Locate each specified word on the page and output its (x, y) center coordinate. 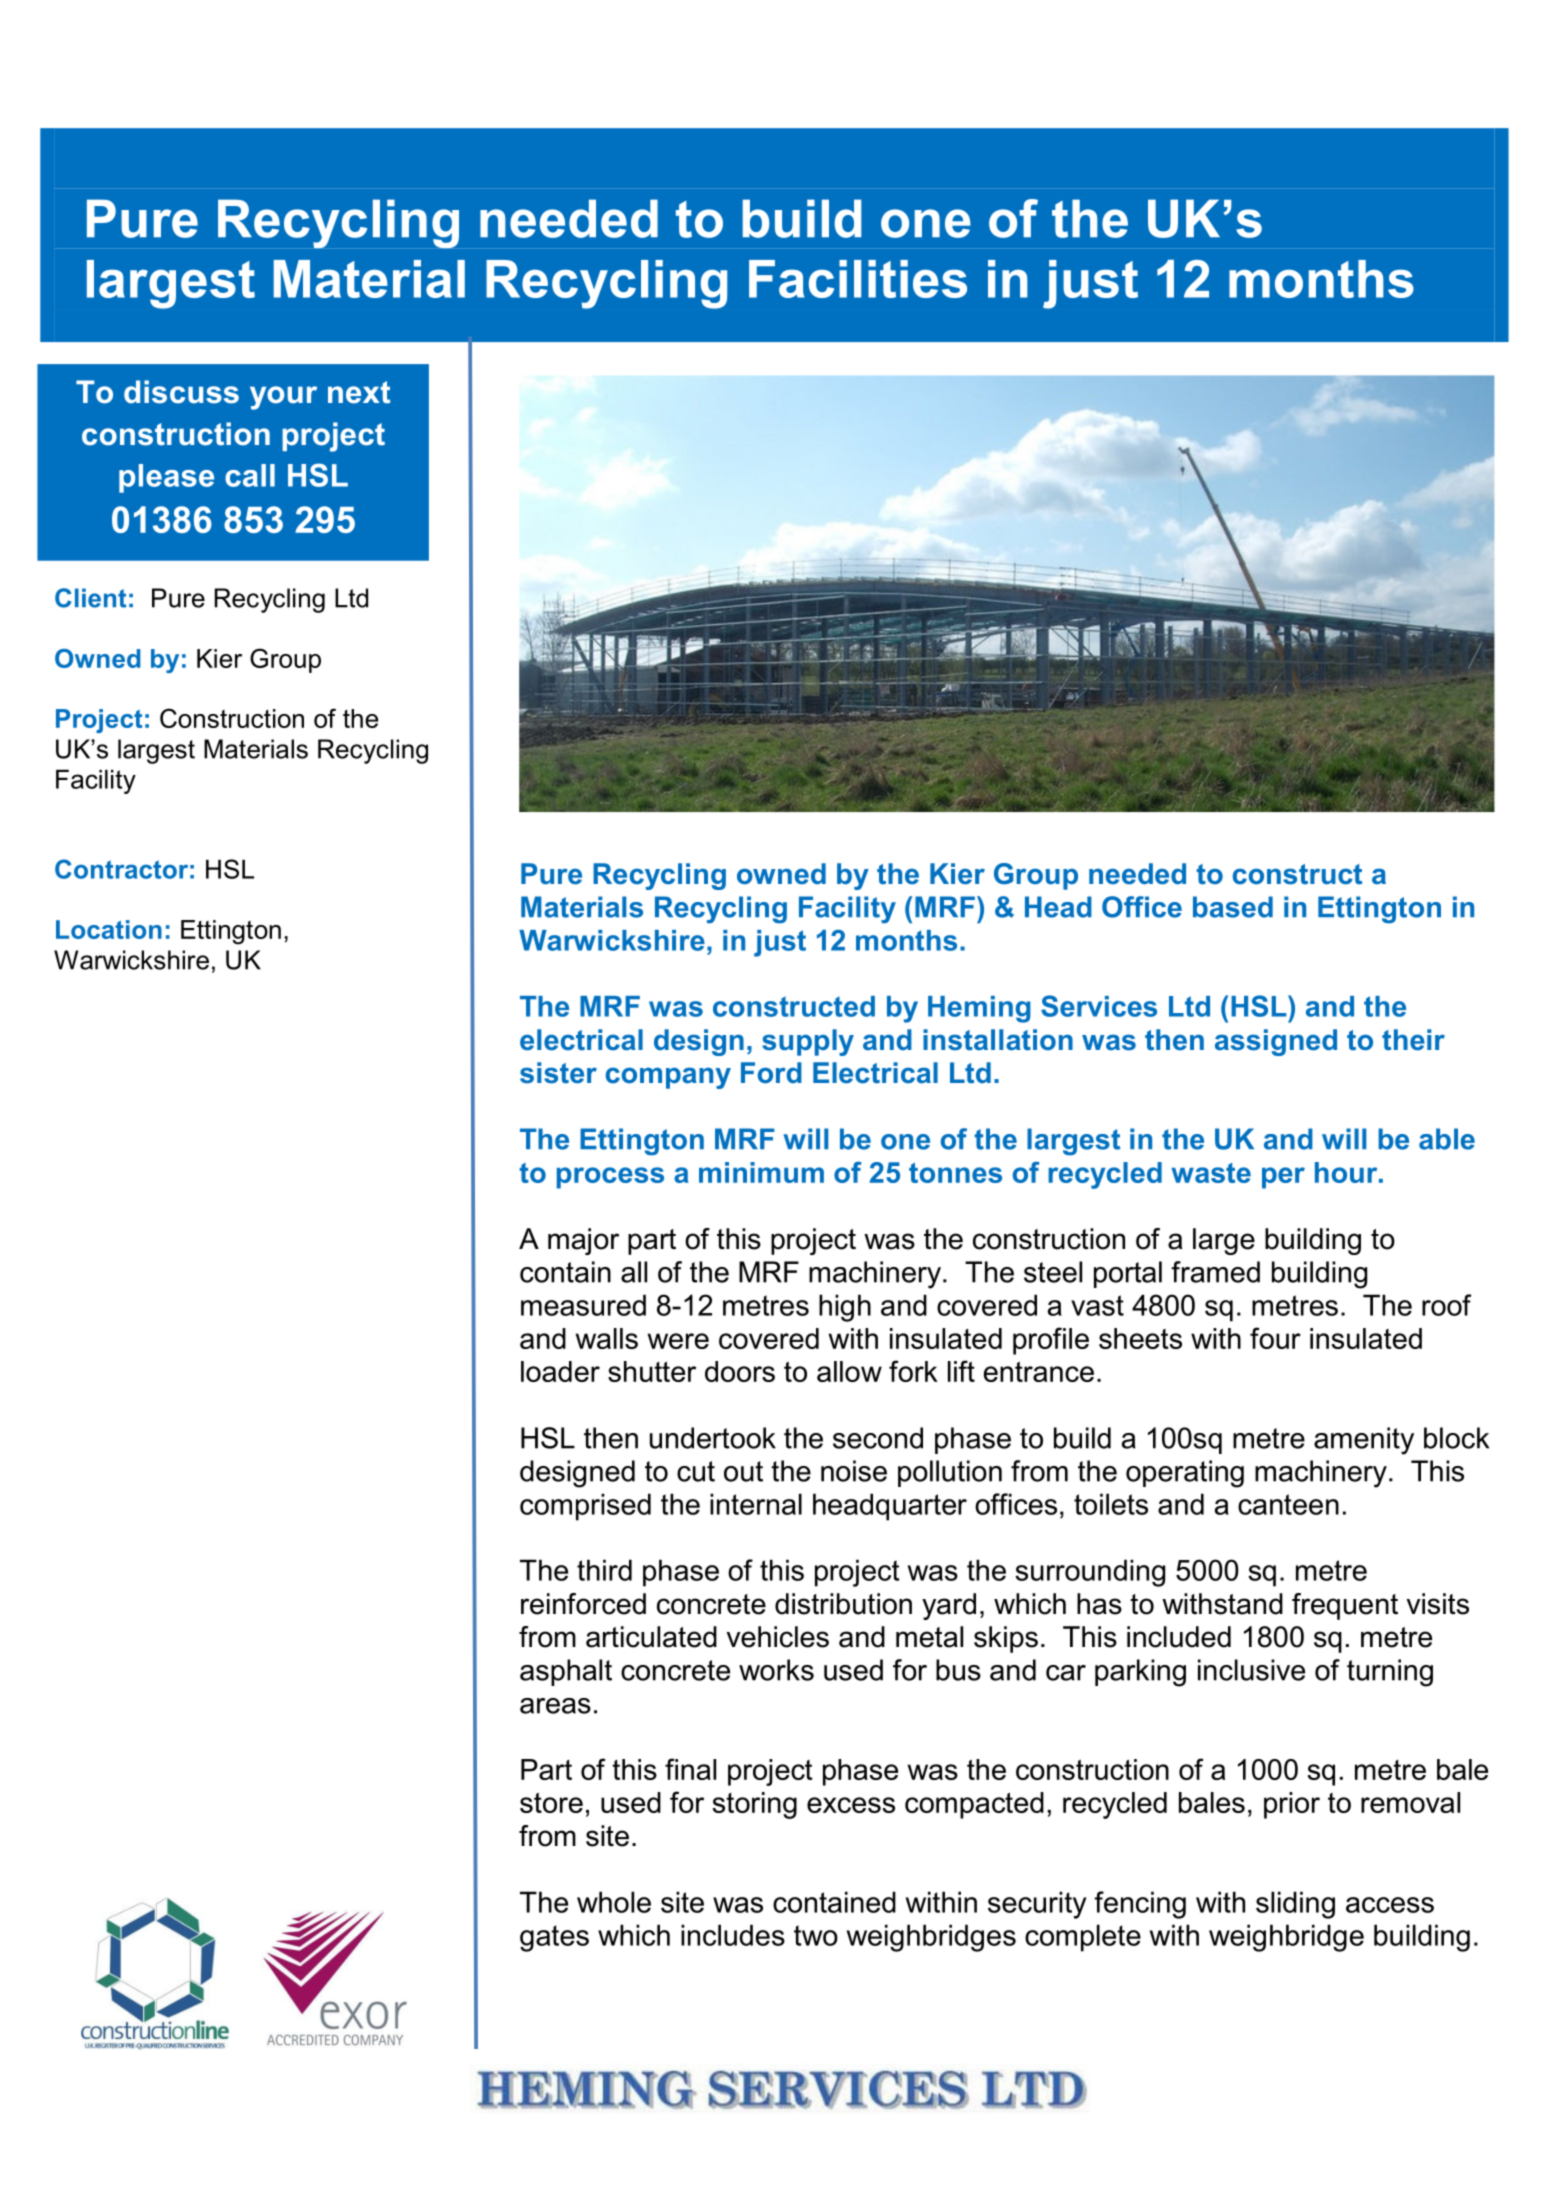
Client (91, 598)
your (283, 398)
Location (109, 929)
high (845, 1308)
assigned (1276, 1042)
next (359, 392)
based (1233, 907)
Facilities (858, 279)
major (583, 1241)
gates (554, 1938)
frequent (1345, 1606)
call (250, 475)
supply (808, 1042)
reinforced (583, 1604)
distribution (843, 1604)
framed (1215, 1272)
